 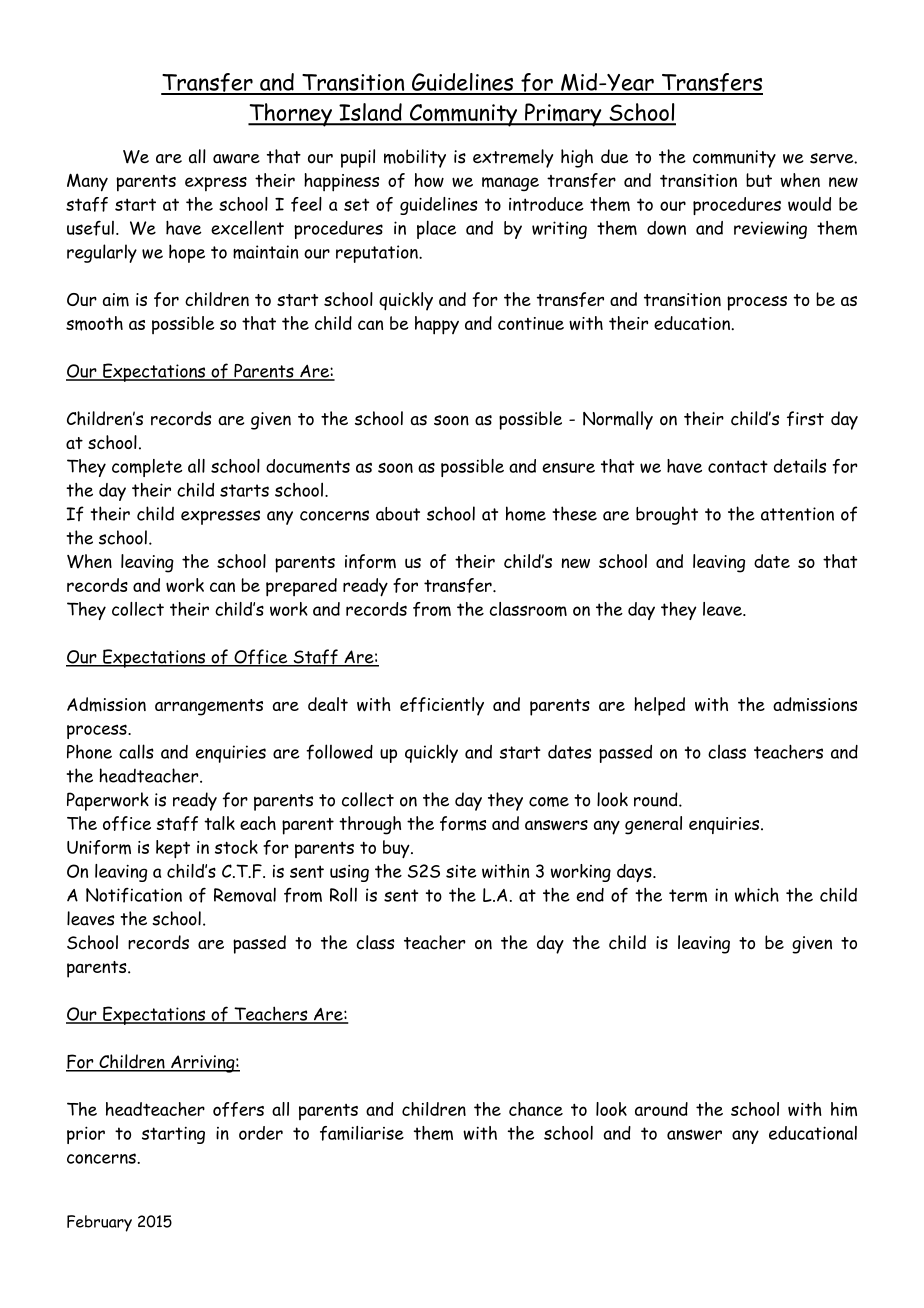 I want to click on familiarise, so click(x=362, y=1133).
